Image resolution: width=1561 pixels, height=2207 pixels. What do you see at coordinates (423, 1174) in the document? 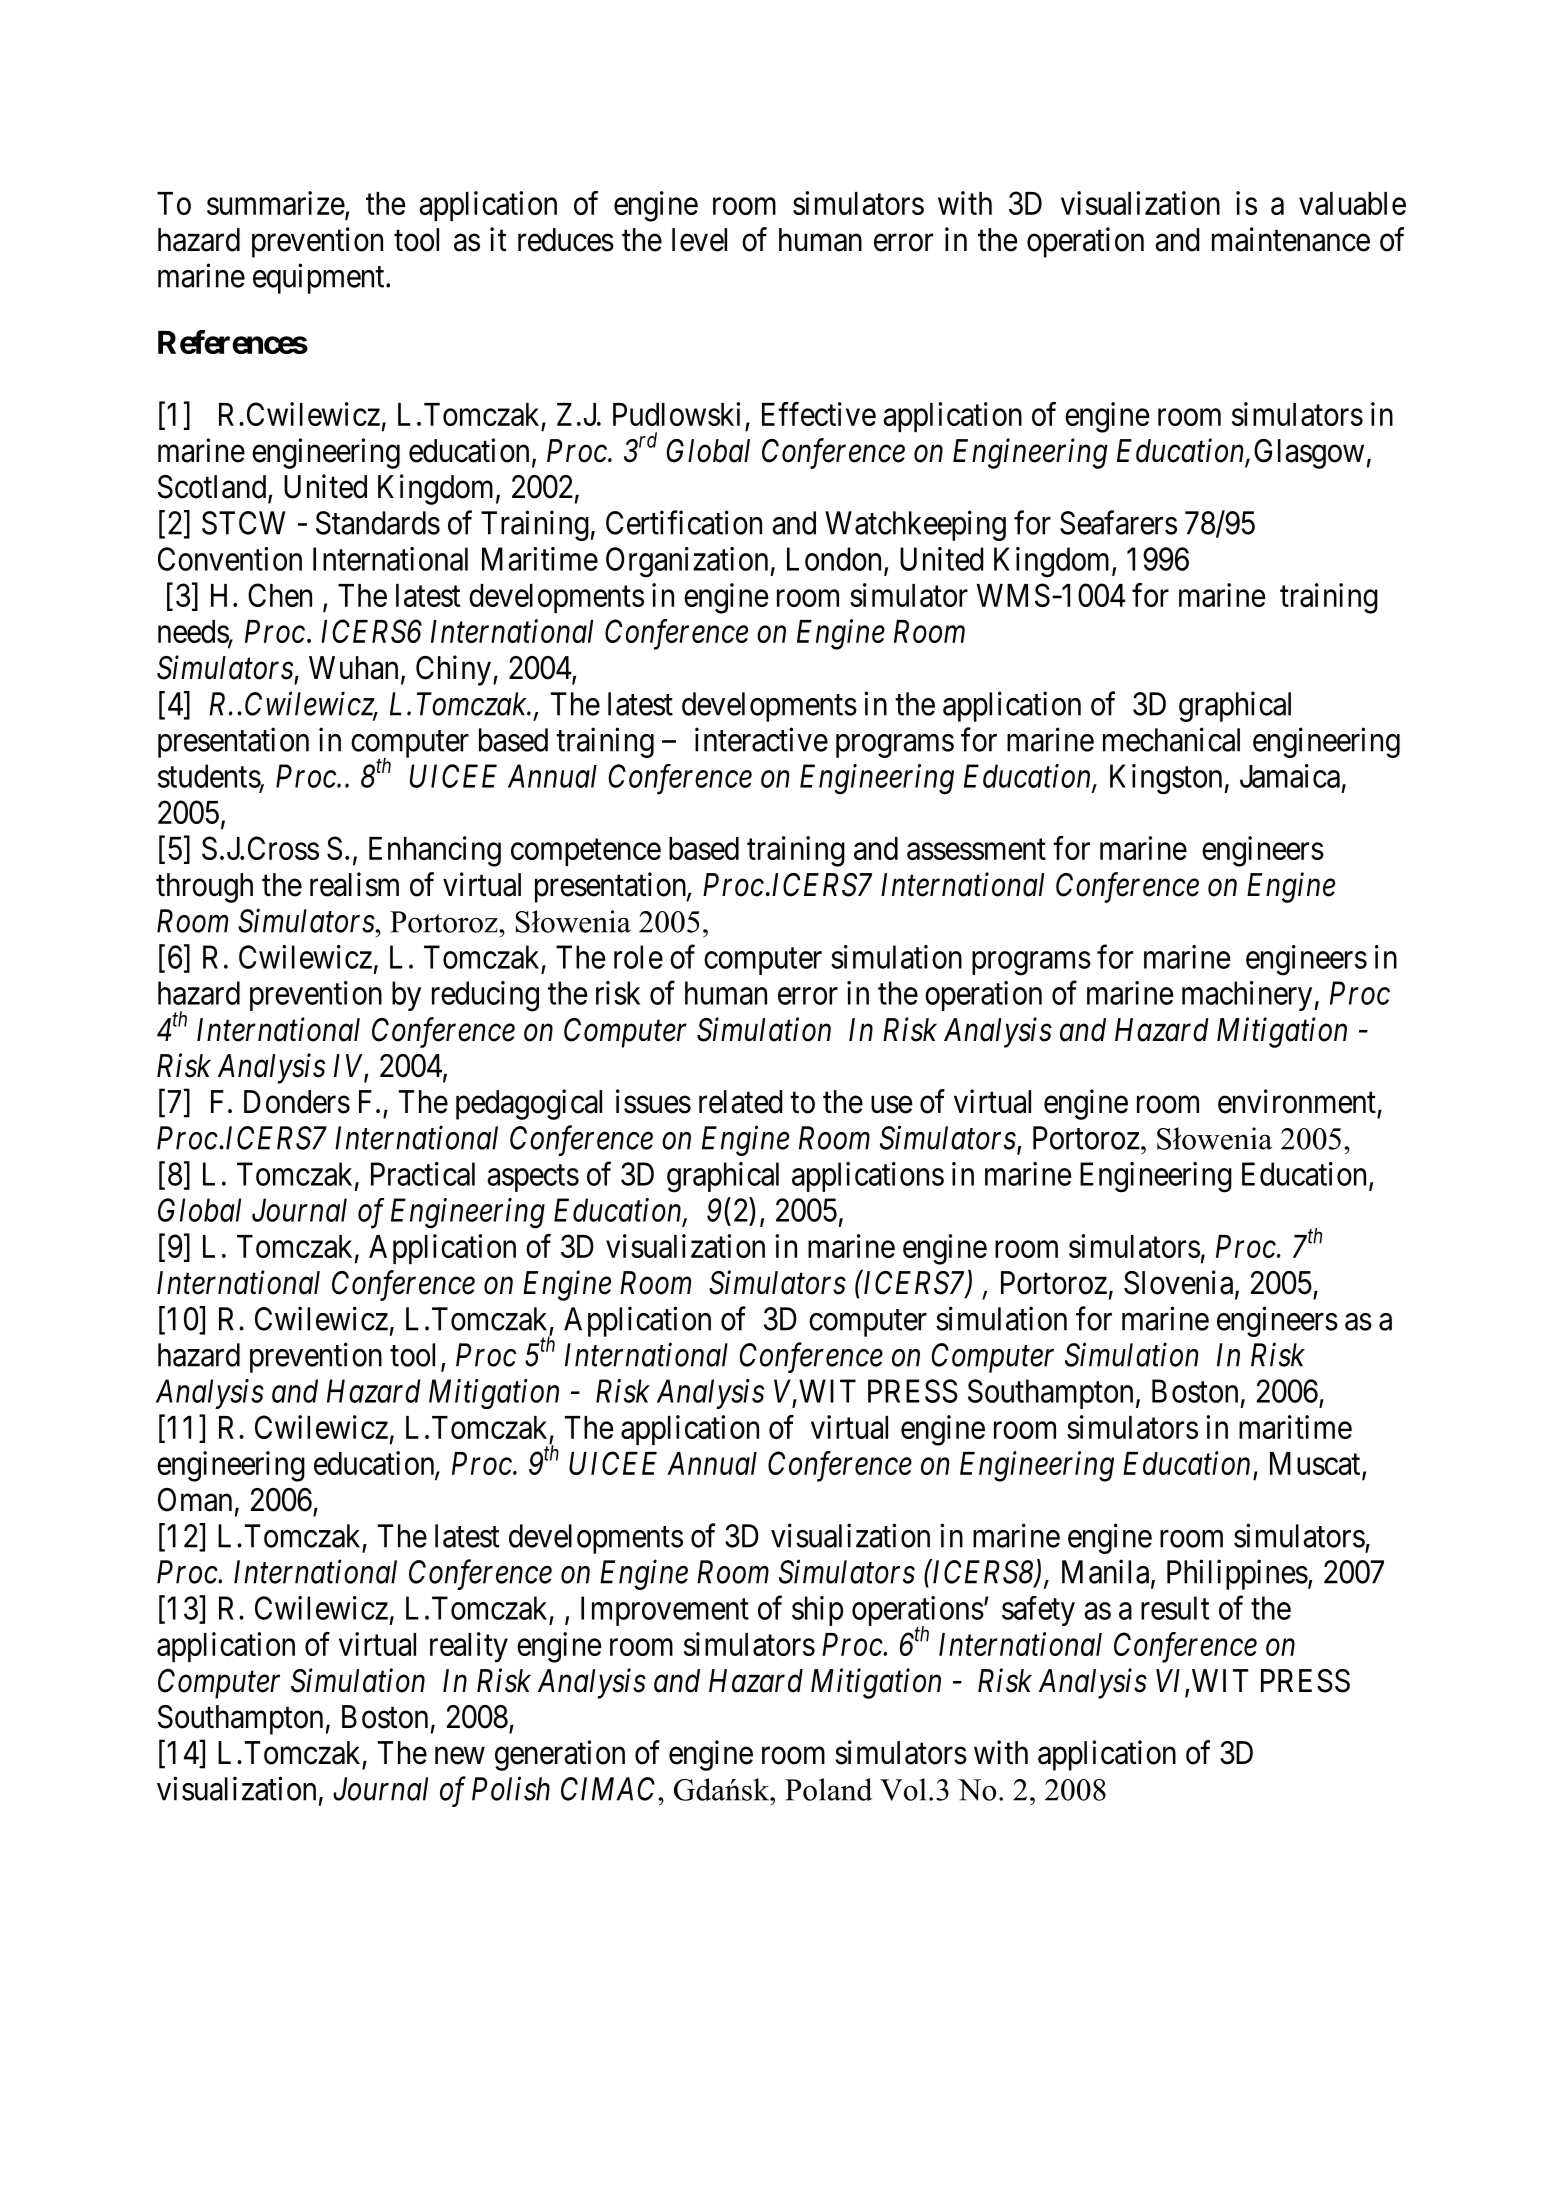
I see `Practical` at bounding box center [423, 1174].
